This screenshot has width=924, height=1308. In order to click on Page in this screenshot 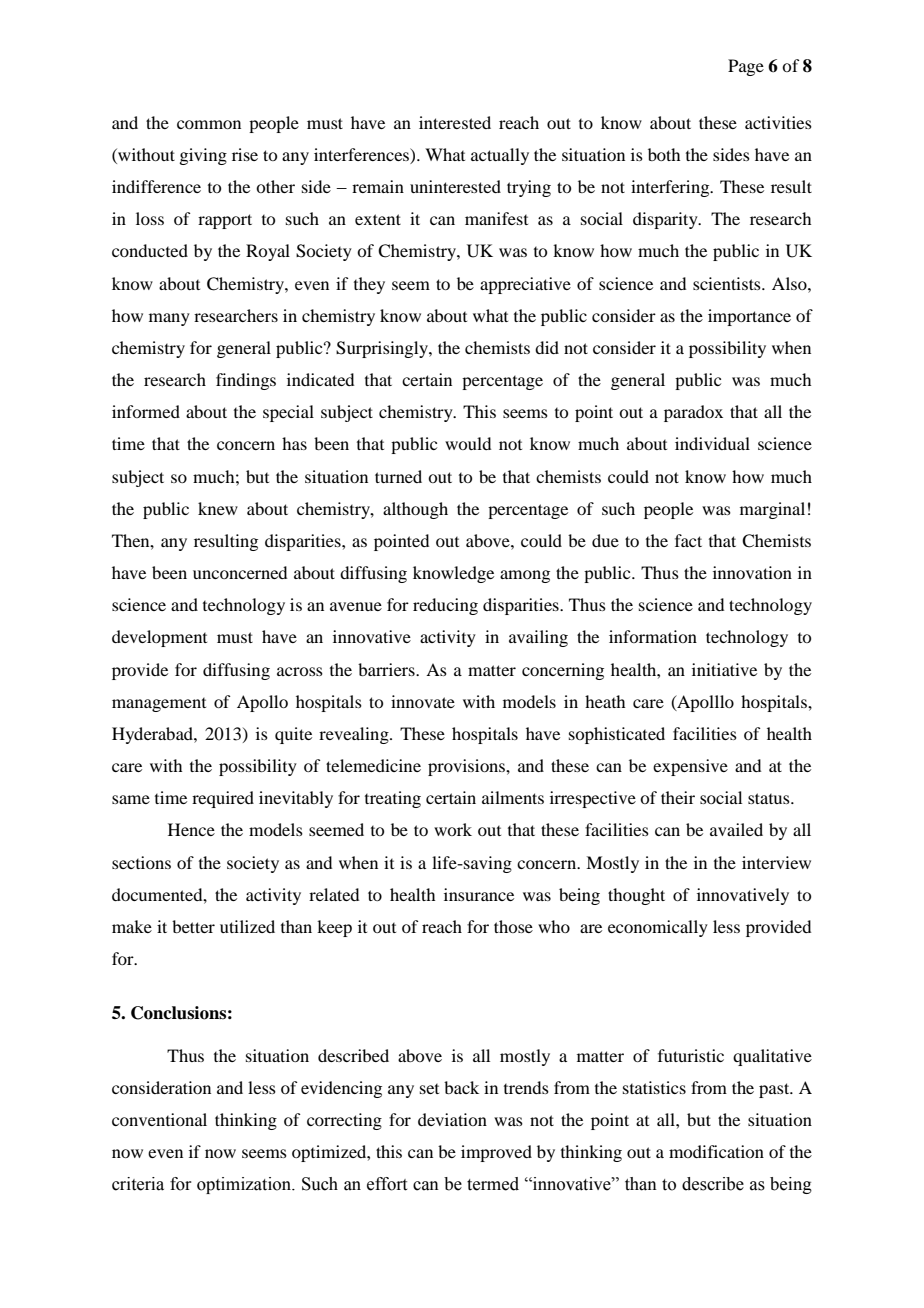, I will do `click(746, 67)`.
